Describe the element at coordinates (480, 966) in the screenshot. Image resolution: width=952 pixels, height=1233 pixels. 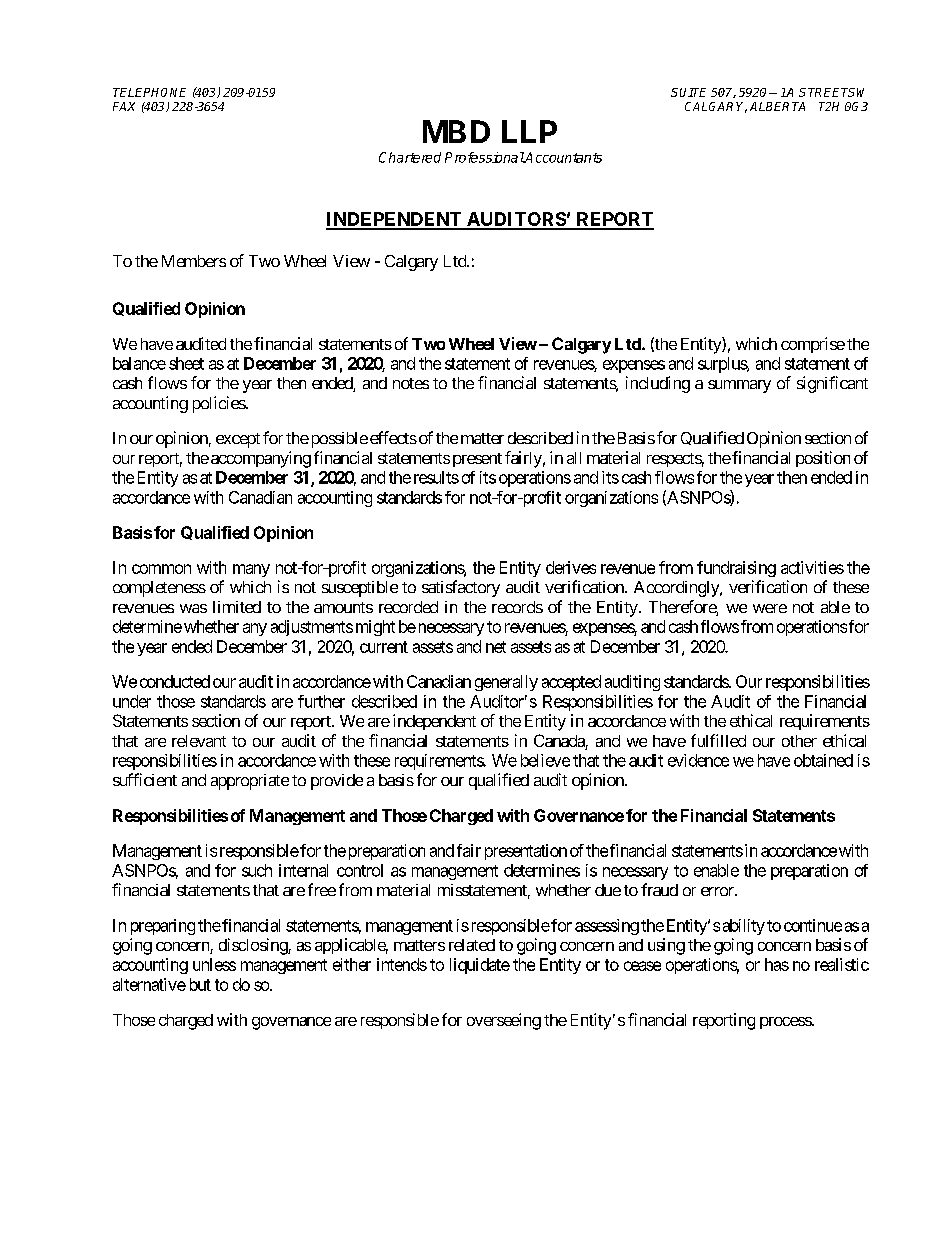
I see `liquidate` at that location.
